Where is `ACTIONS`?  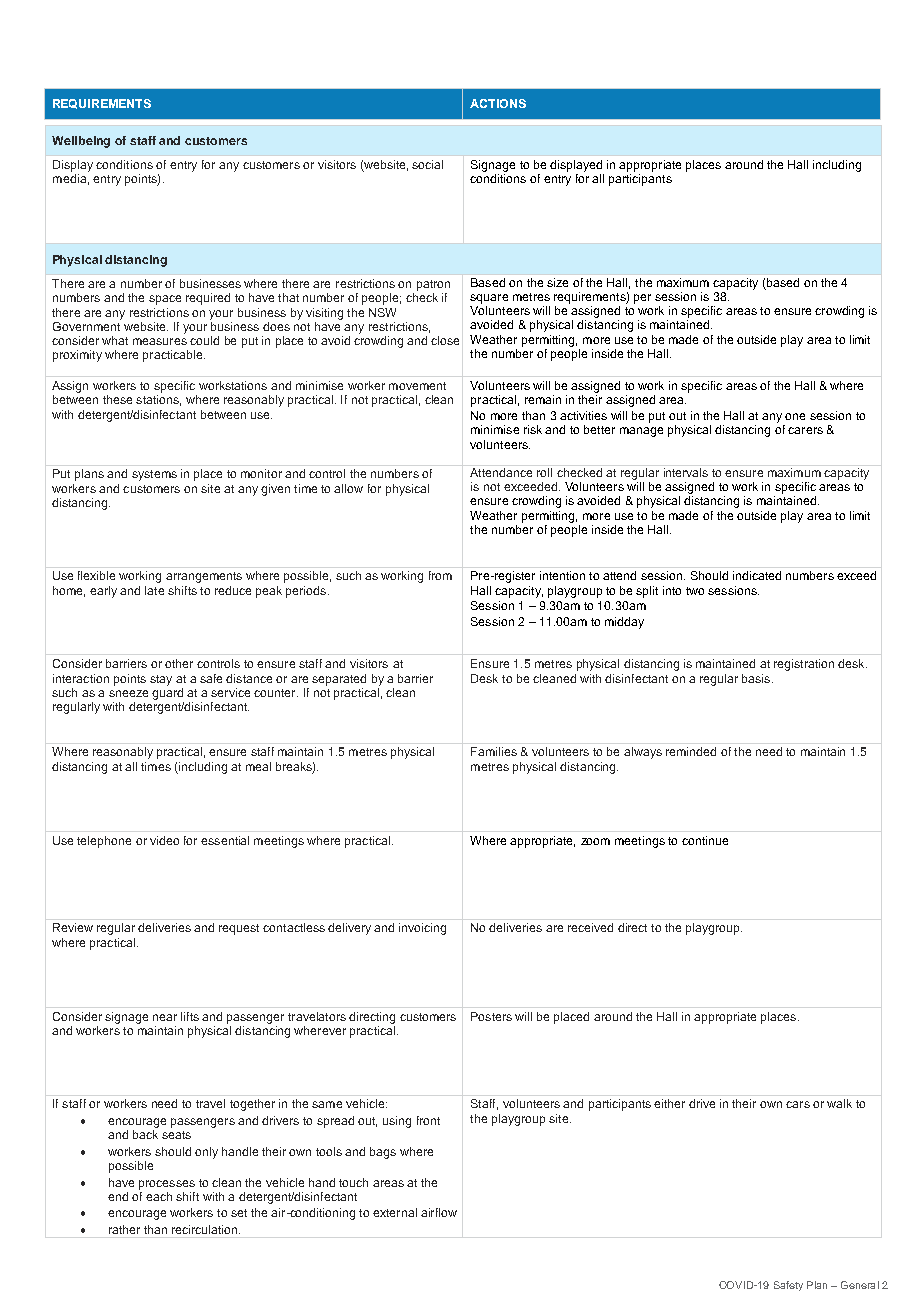
ACTIONS is located at coordinates (498, 103).
